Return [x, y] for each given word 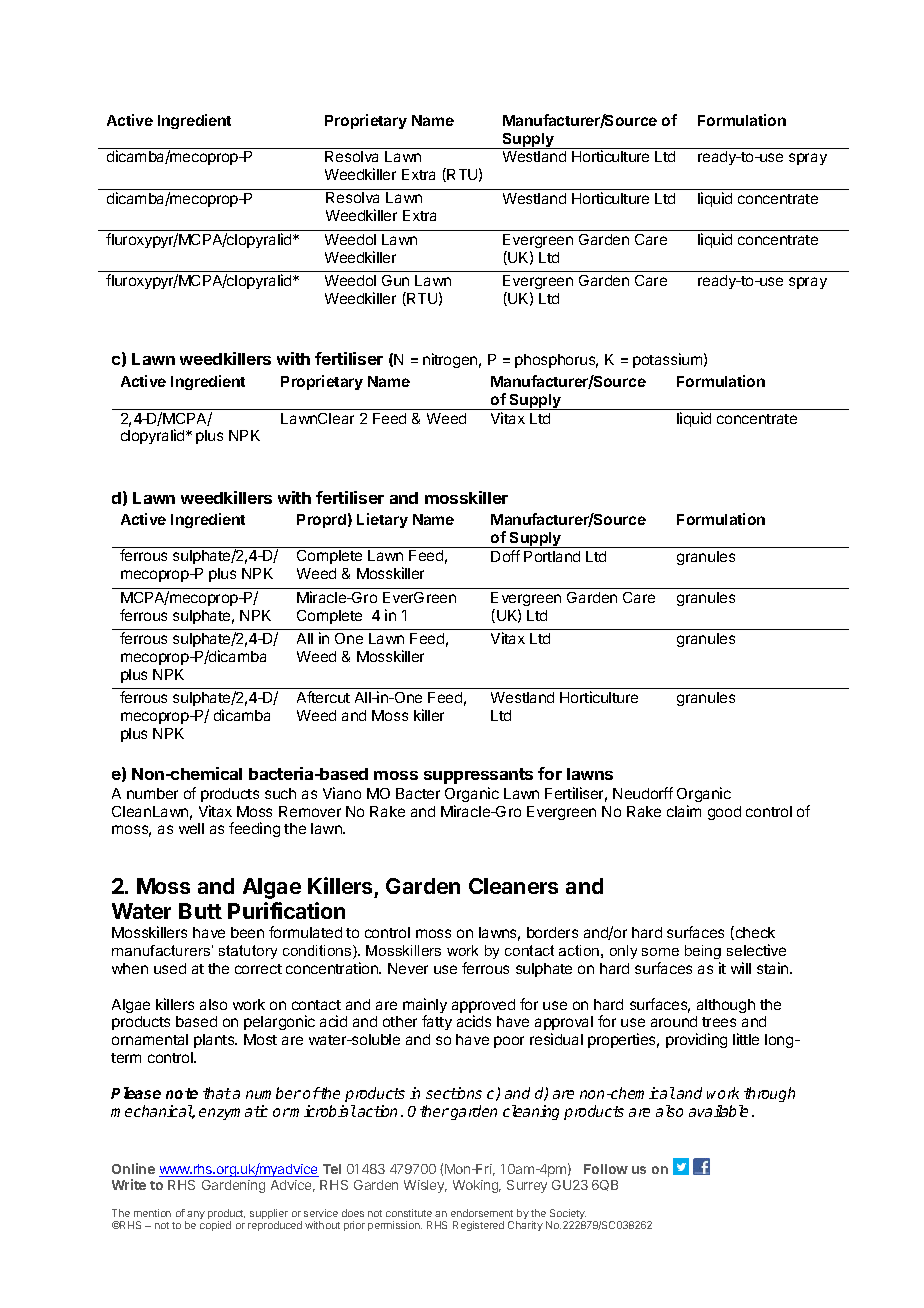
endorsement [482, 1213]
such [280, 793]
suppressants [478, 776]
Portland [552, 556]
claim [684, 811]
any [195, 1216]
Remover [310, 811]
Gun [395, 280]
